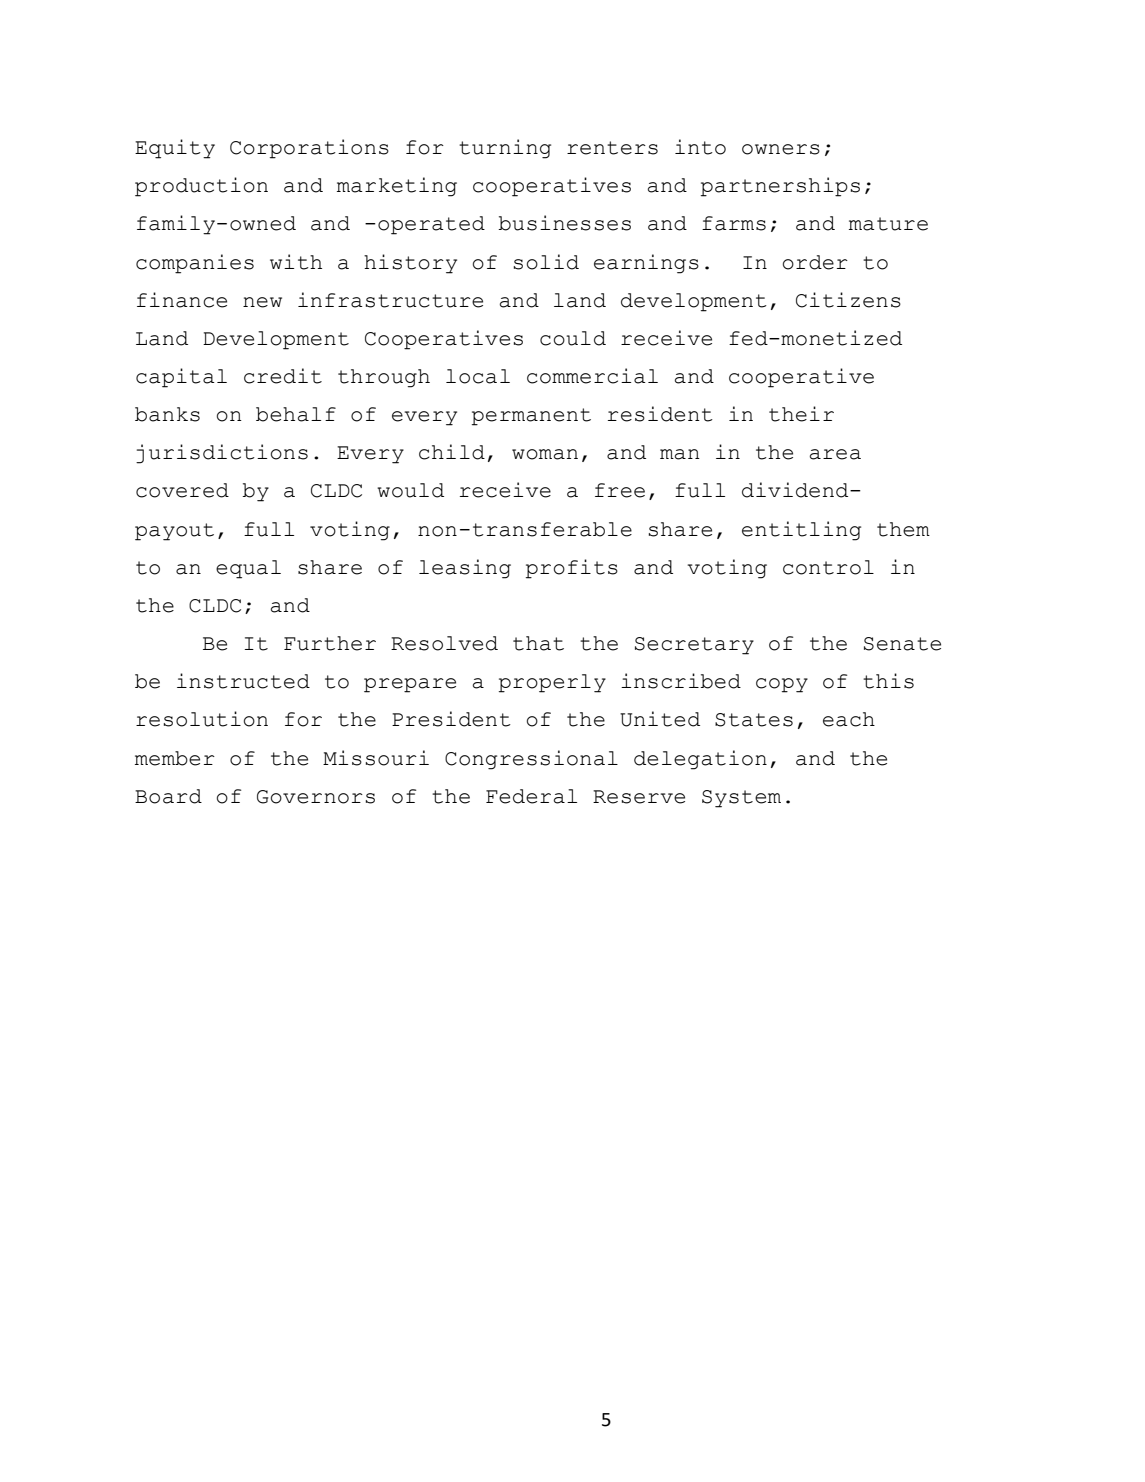 This image has height=1482, width=1145. I want to click on woman, so click(545, 454).
